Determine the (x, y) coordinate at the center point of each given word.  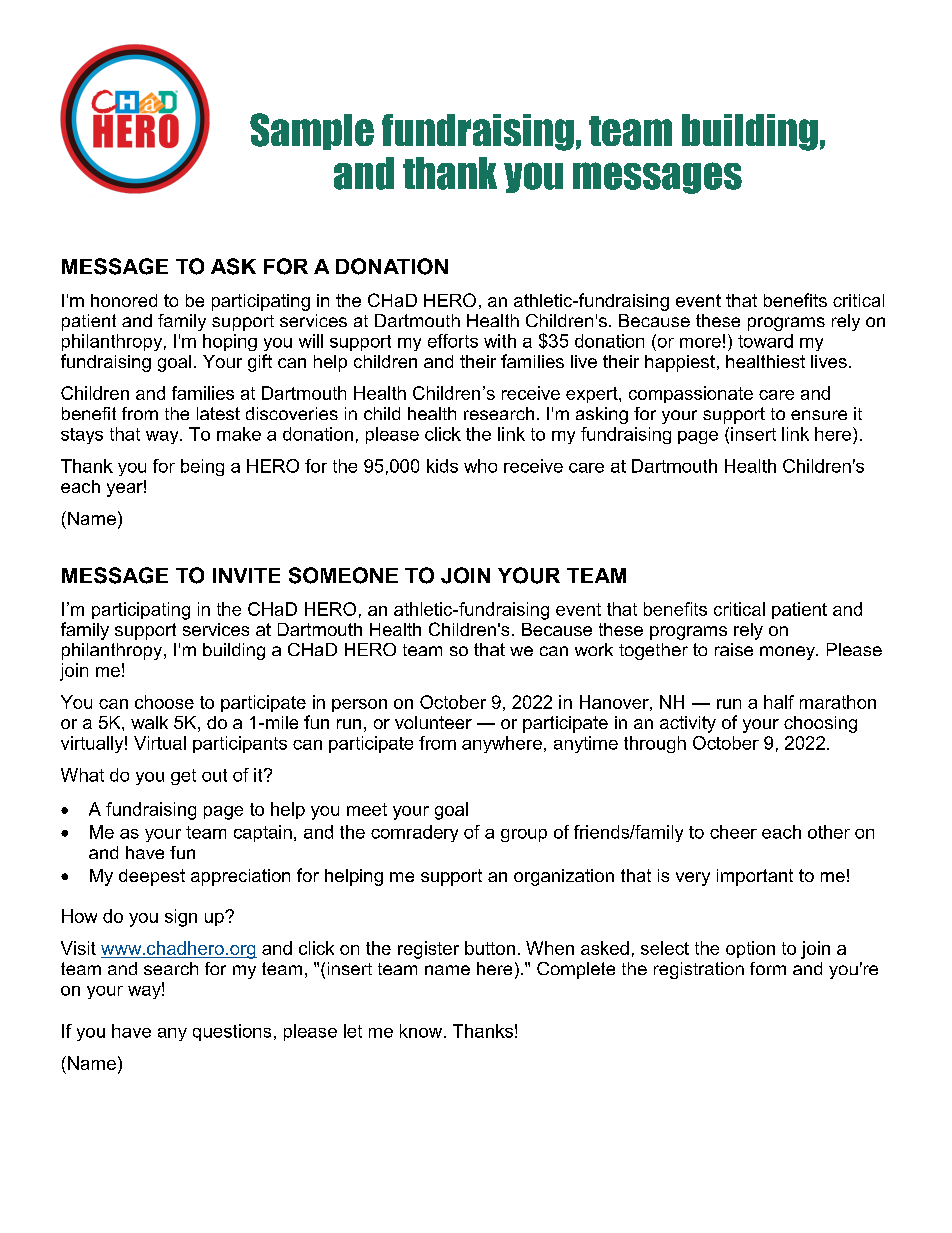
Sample (312, 131)
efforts (453, 341)
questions (232, 1032)
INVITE (246, 575)
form (768, 968)
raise (734, 649)
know (421, 1031)
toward (765, 341)
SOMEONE (343, 575)
